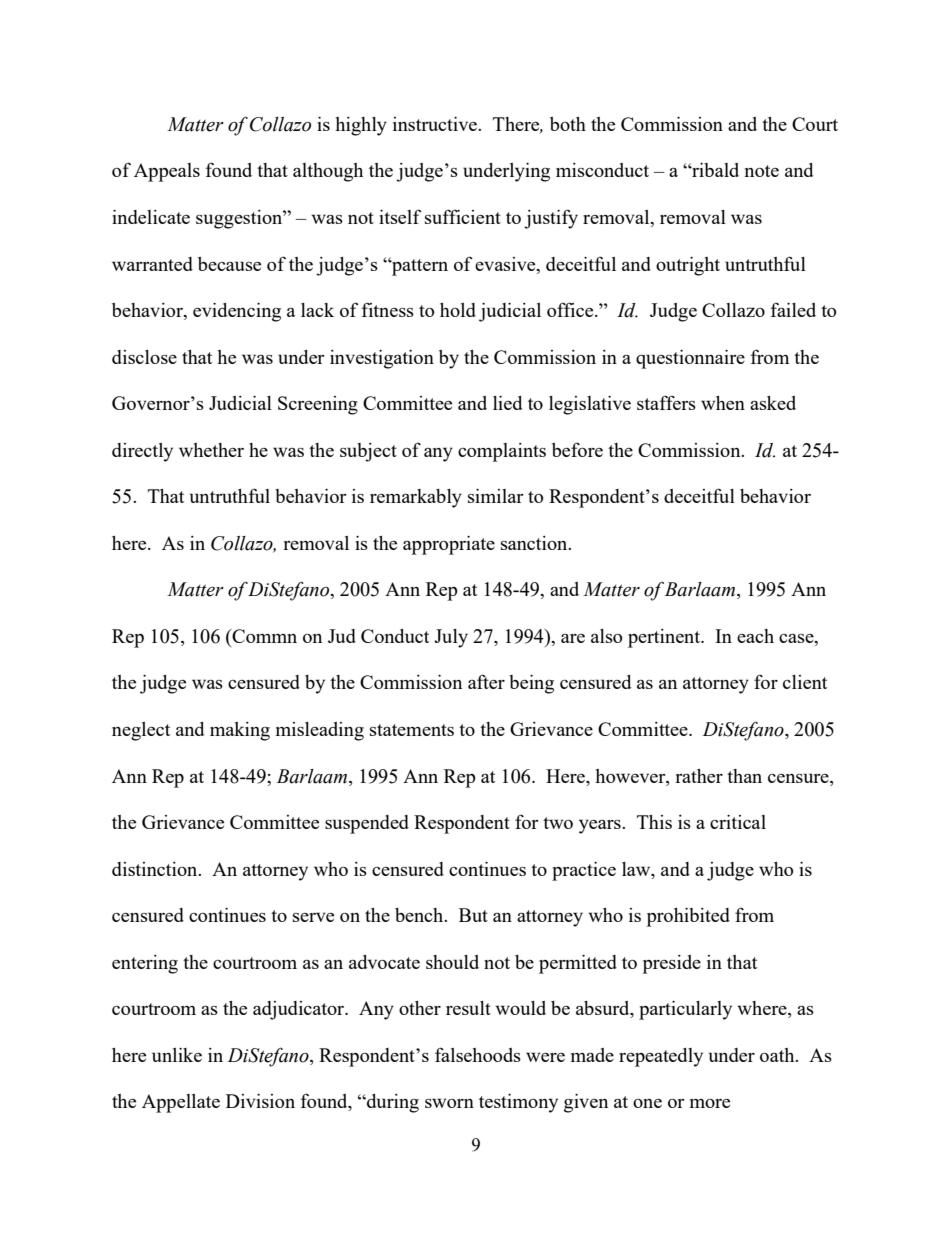 This screenshot has width=952, height=1233. I want to click on each, so click(755, 636).
